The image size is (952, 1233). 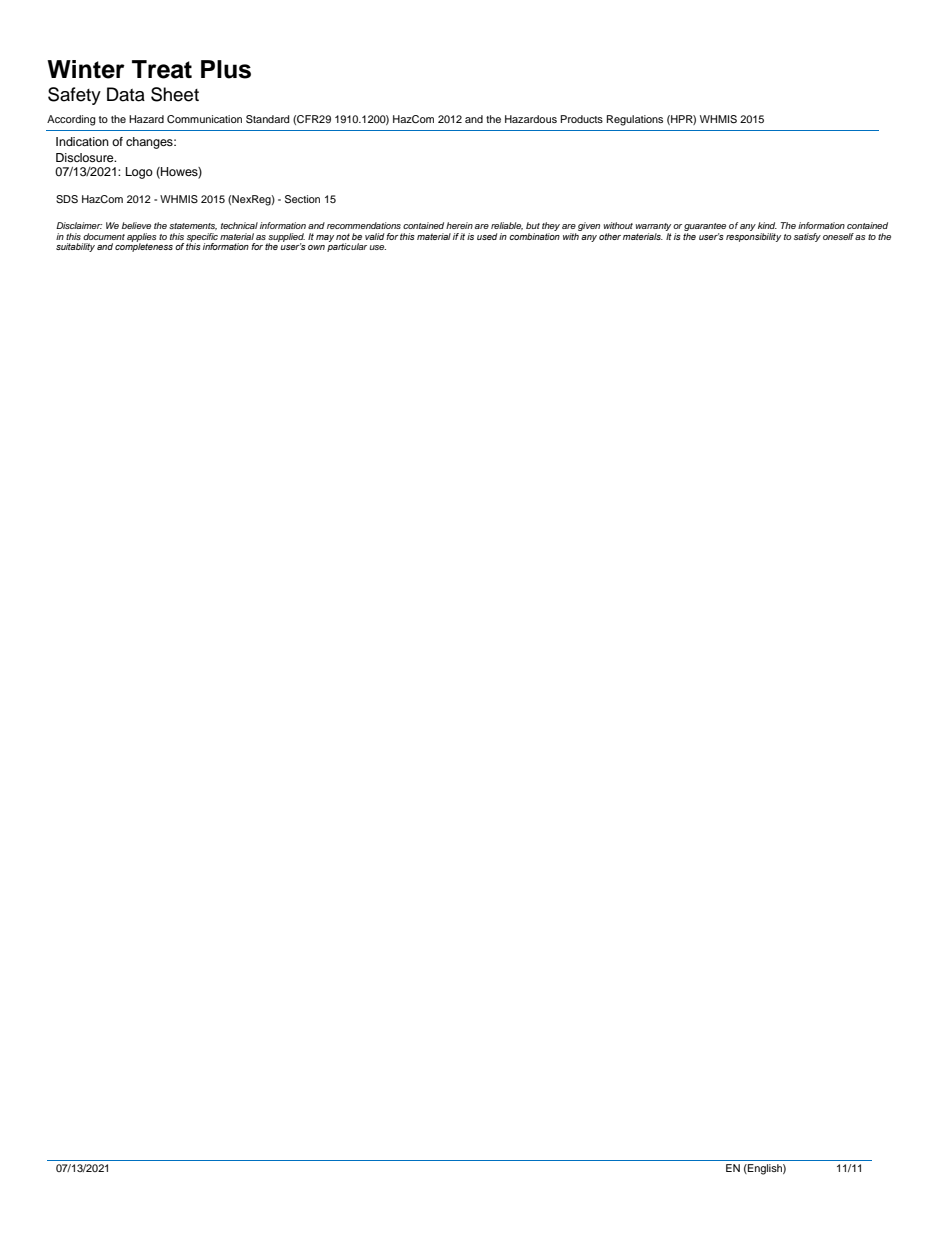 I want to click on Logo, so click(x=139, y=173).
